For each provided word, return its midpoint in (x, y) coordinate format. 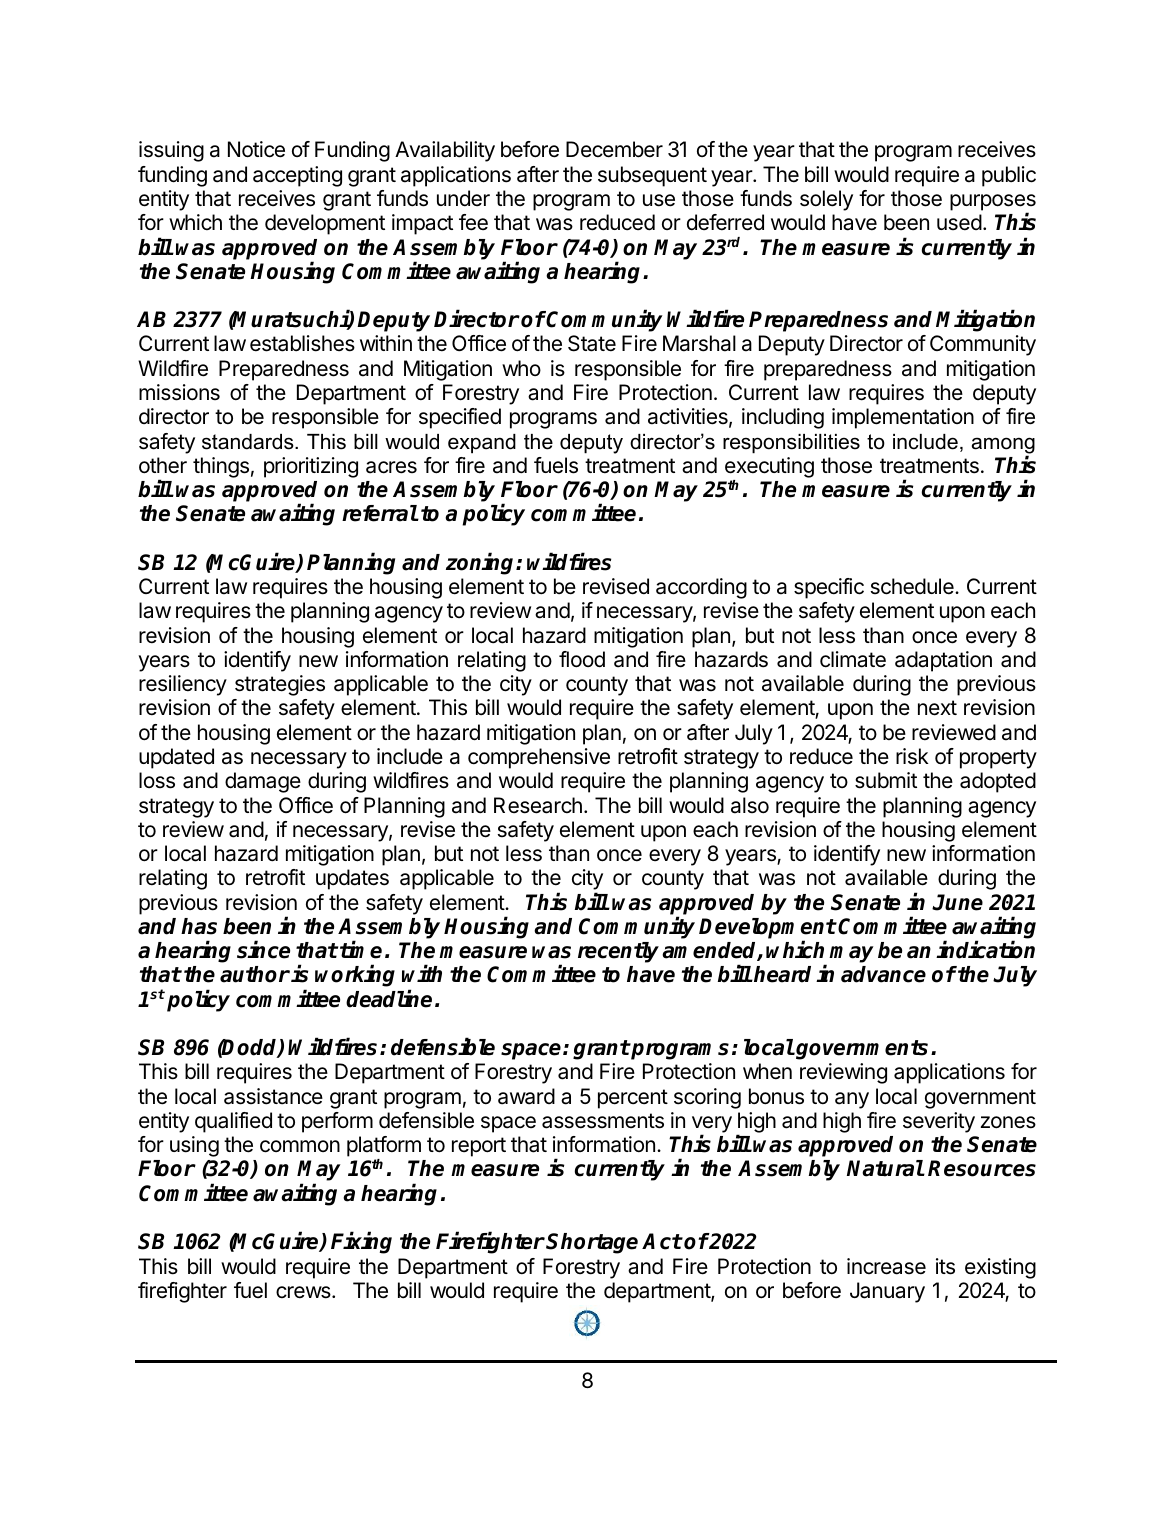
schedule (913, 586)
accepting (297, 176)
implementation (903, 418)
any (852, 1100)
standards (249, 442)
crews (304, 1292)
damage (263, 782)
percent (633, 1099)
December (614, 149)
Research (538, 805)
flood (582, 659)
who (521, 368)
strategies (280, 685)
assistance (273, 1096)
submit (886, 780)
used (959, 222)
